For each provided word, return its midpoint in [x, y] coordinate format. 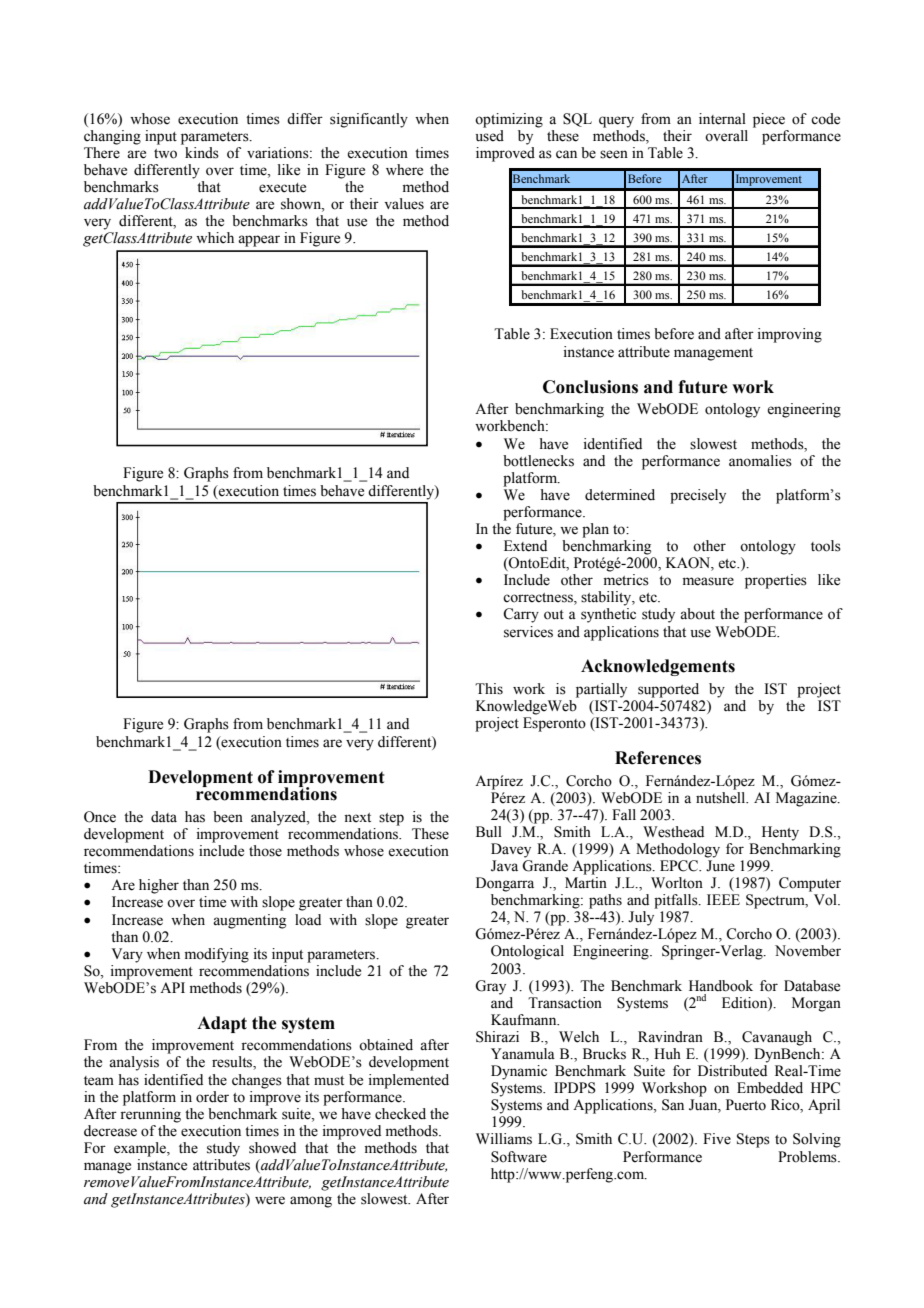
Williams [504, 1139]
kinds [202, 153]
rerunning [150, 1114]
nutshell [722, 796]
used [490, 136]
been [228, 817]
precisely [698, 496]
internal [722, 119]
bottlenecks [538, 461]
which [215, 237]
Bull [489, 832]
